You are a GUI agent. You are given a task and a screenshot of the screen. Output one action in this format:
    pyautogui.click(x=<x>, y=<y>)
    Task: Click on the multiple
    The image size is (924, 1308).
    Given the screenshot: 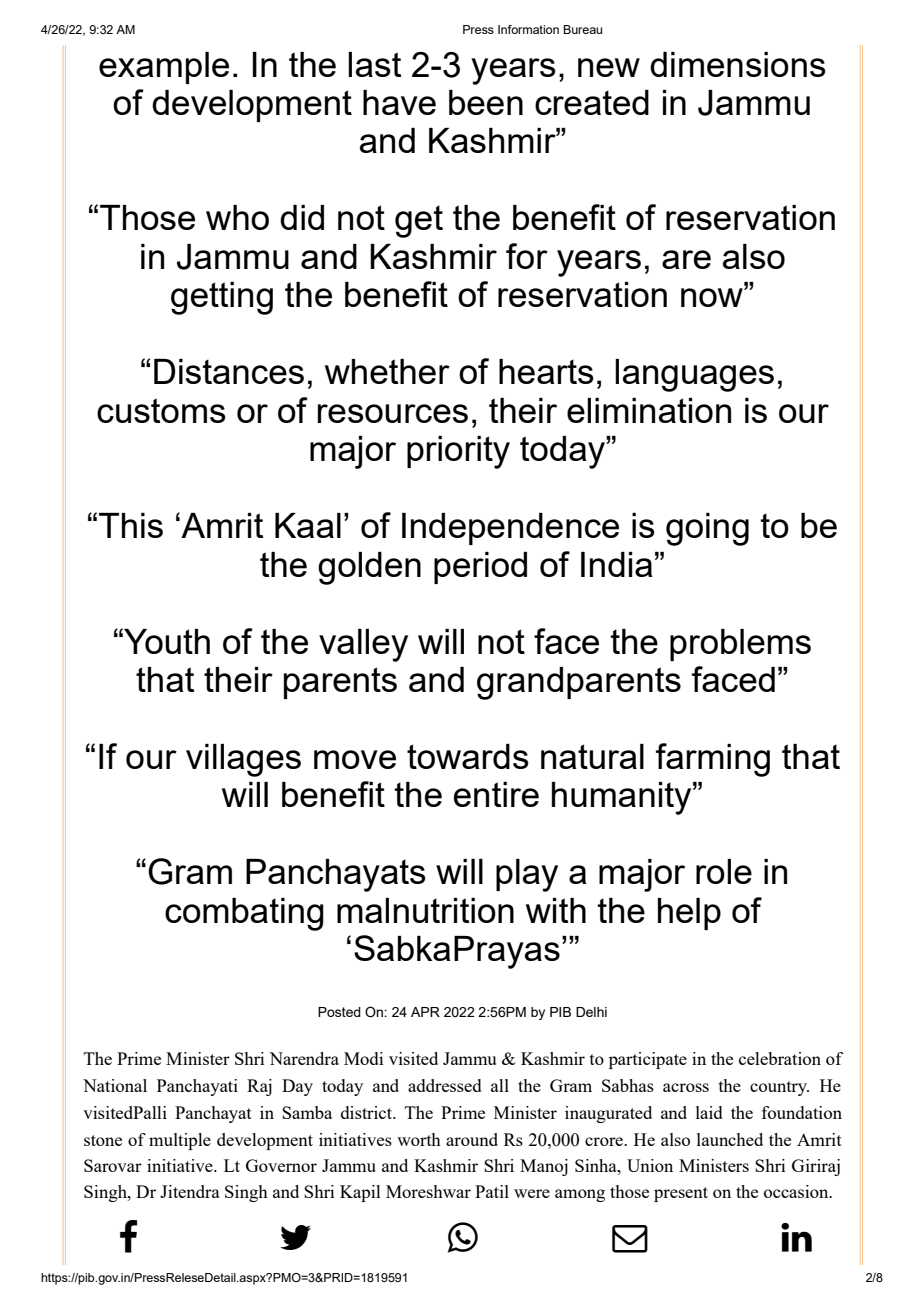 What is the action you would take?
    pyautogui.click(x=180, y=1141)
